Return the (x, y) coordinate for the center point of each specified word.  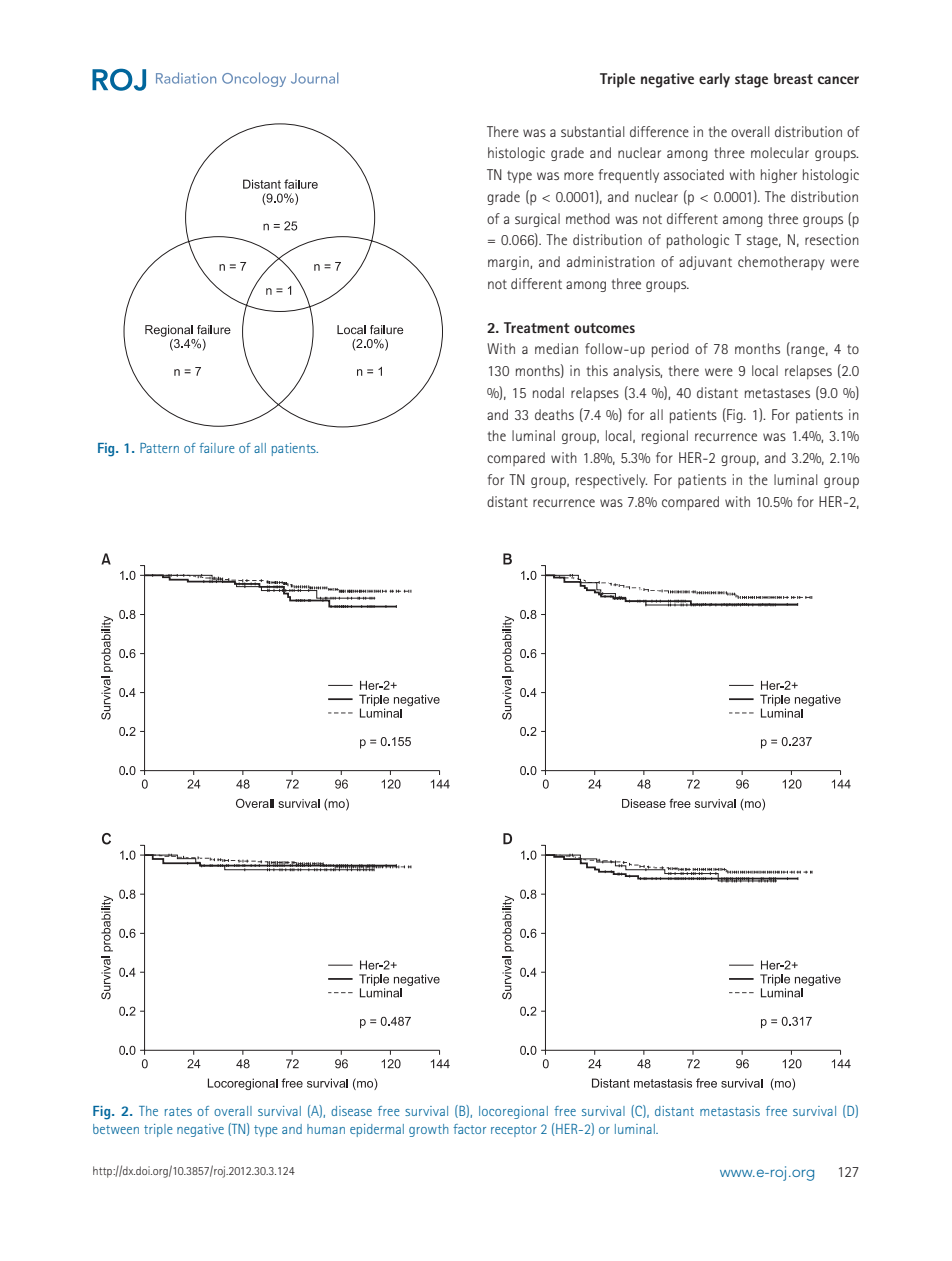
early (714, 80)
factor (469, 1129)
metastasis (730, 1111)
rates (178, 1111)
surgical (537, 220)
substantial (593, 131)
